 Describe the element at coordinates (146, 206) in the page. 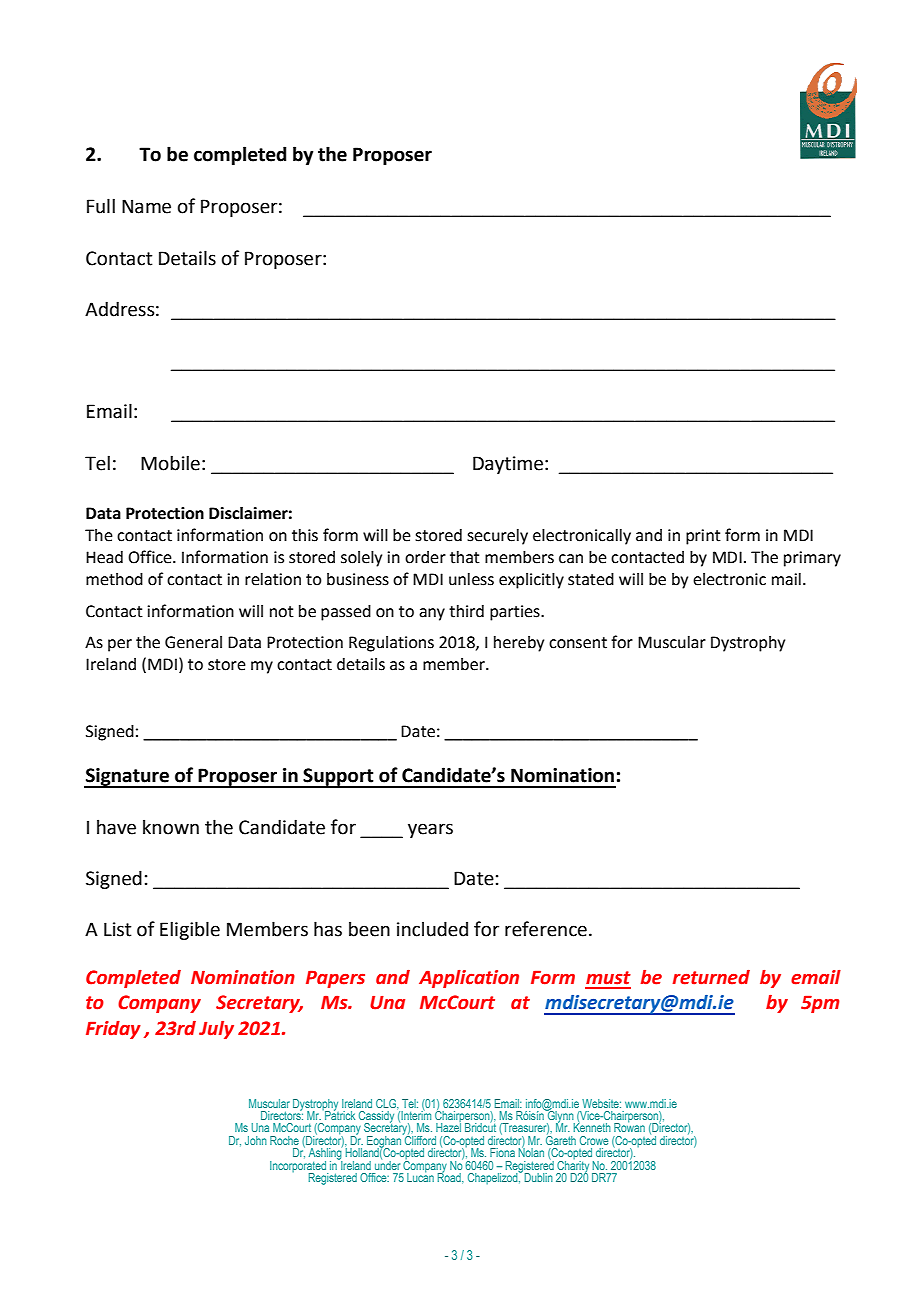

I see `Name` at that location.
